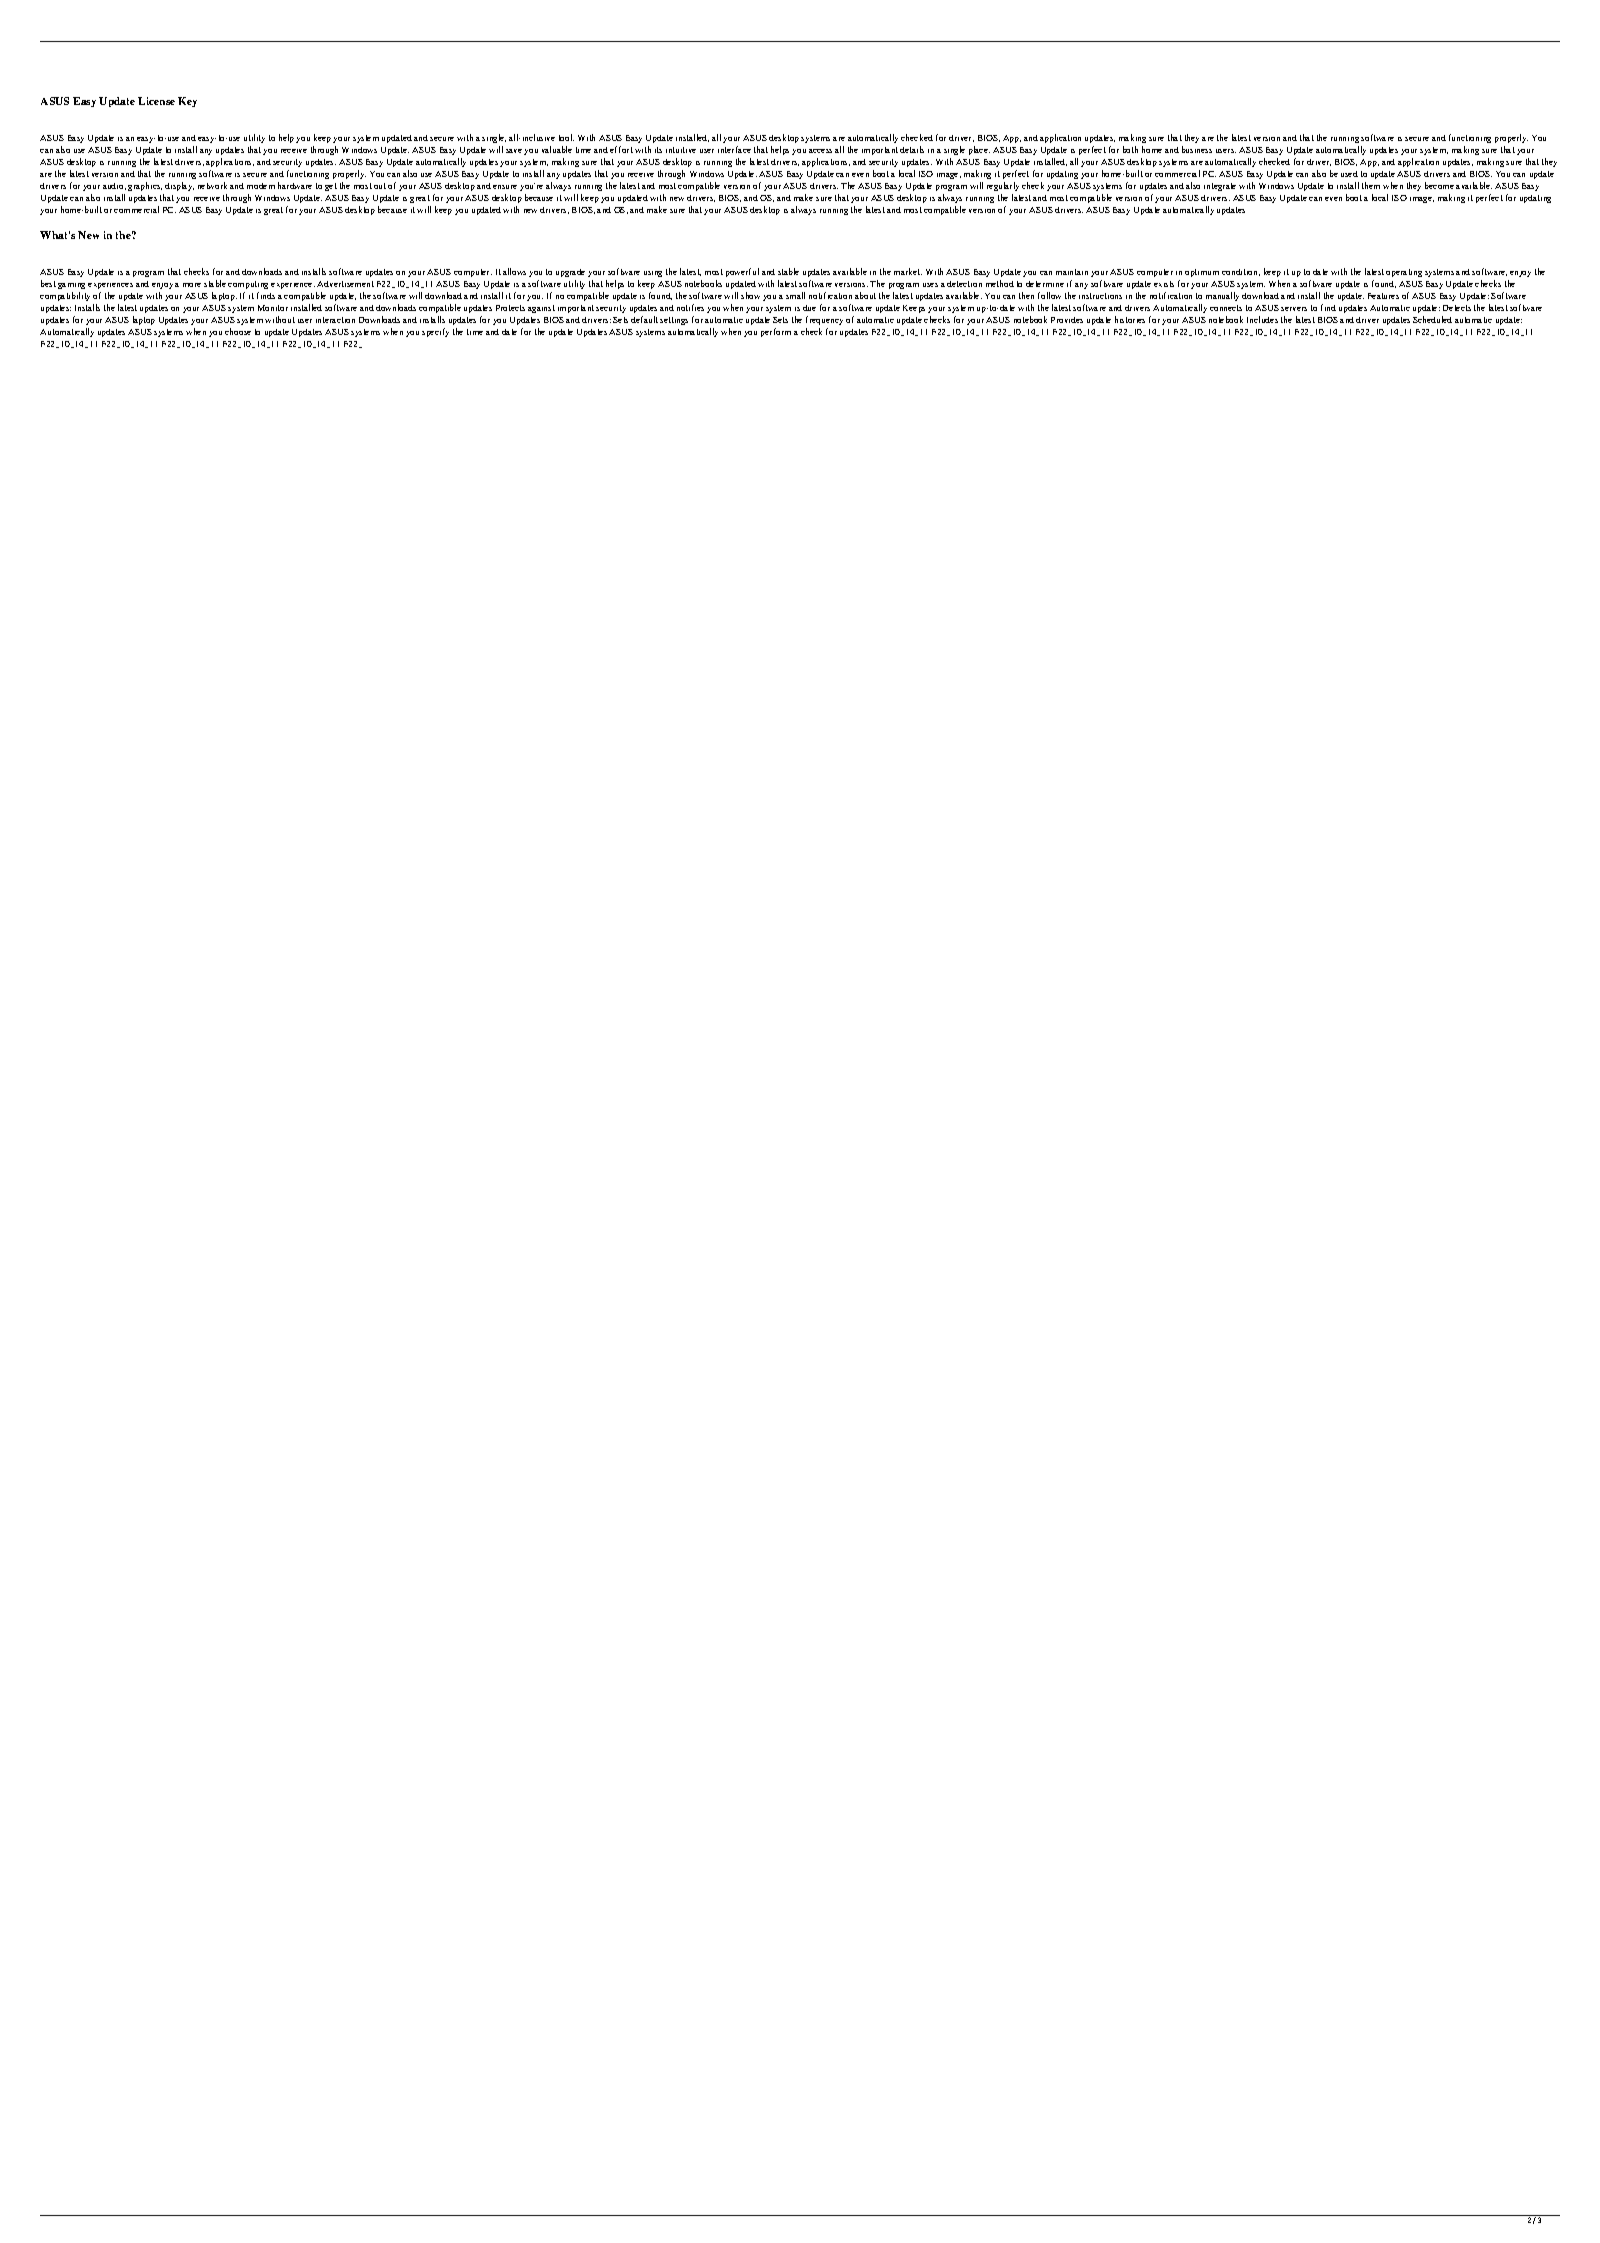 Image resolution: width=1600 pixels, height=2243 pixels. I want to click on condition, so click(1241, 272).
